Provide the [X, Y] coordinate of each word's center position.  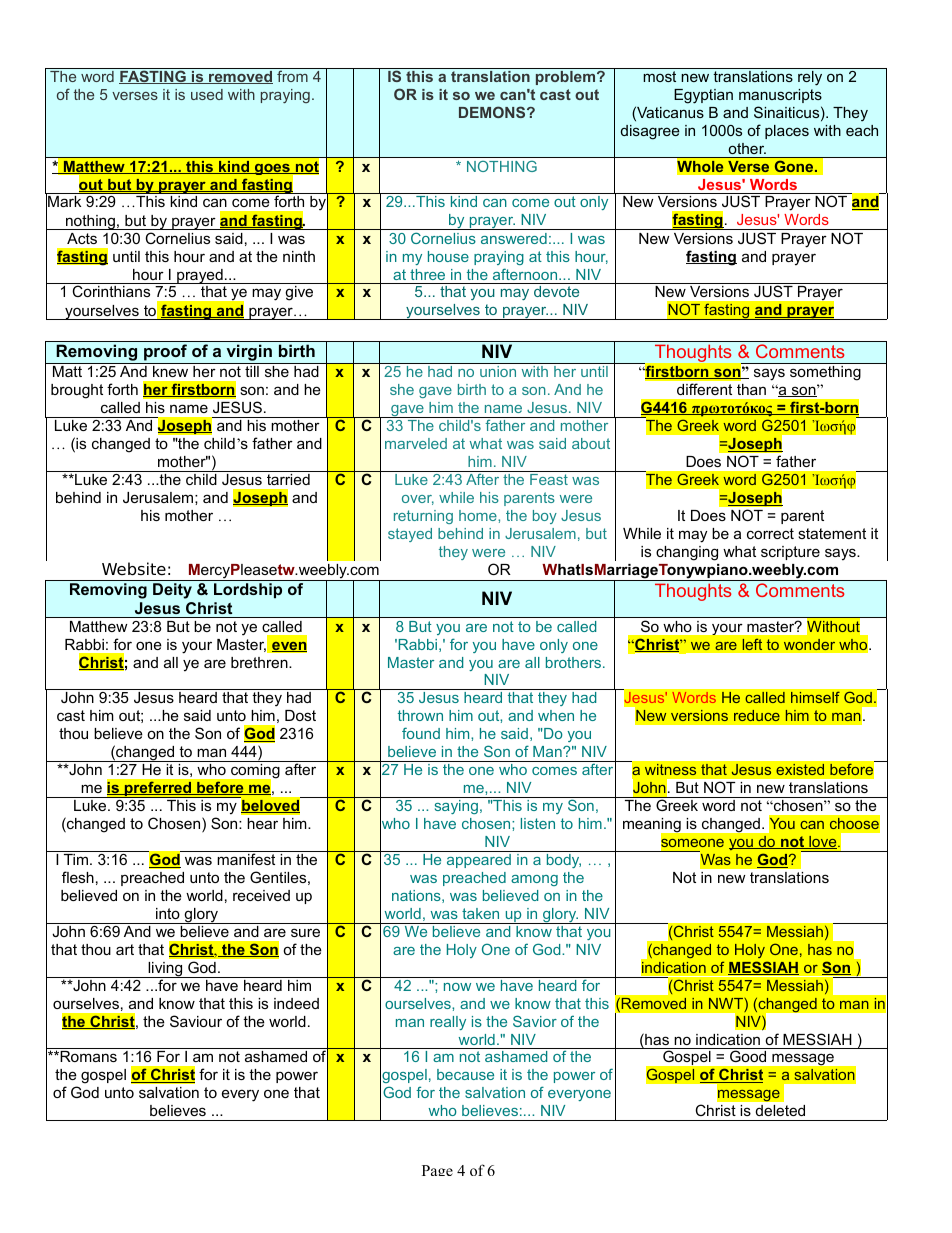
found [421, 733]
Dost [300, 715]
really [448, 1023]
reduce [757, 715]
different [704, 389]
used [207, 94]
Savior [535, 1021]
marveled [416, 443]
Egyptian [703, 96]
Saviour [196, 1021]
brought [77, 391]
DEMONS [493, 112]
